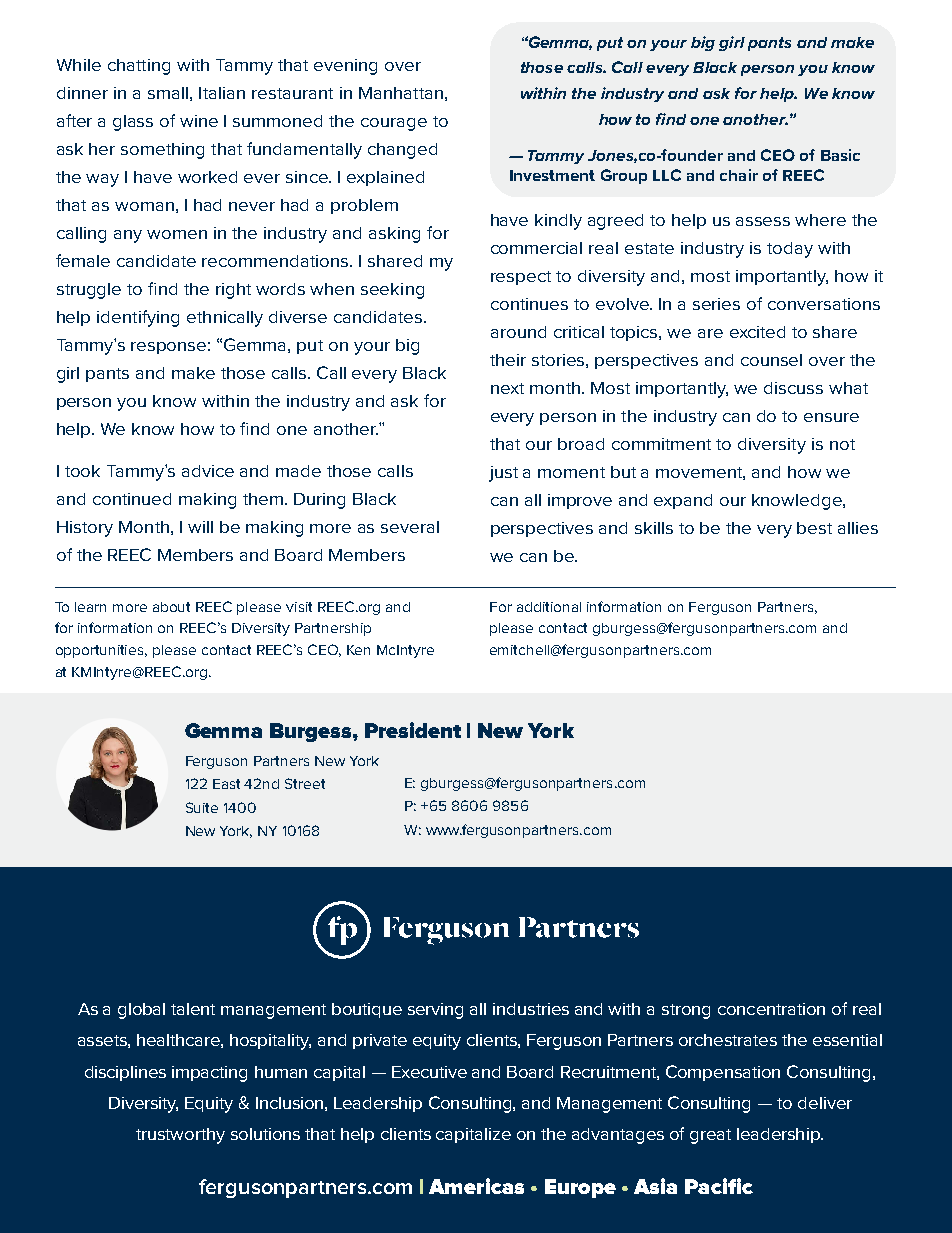  What do you see at coordinates (814, 528) in the screenshot?
I see `best` at bounding box center [814, 528].
